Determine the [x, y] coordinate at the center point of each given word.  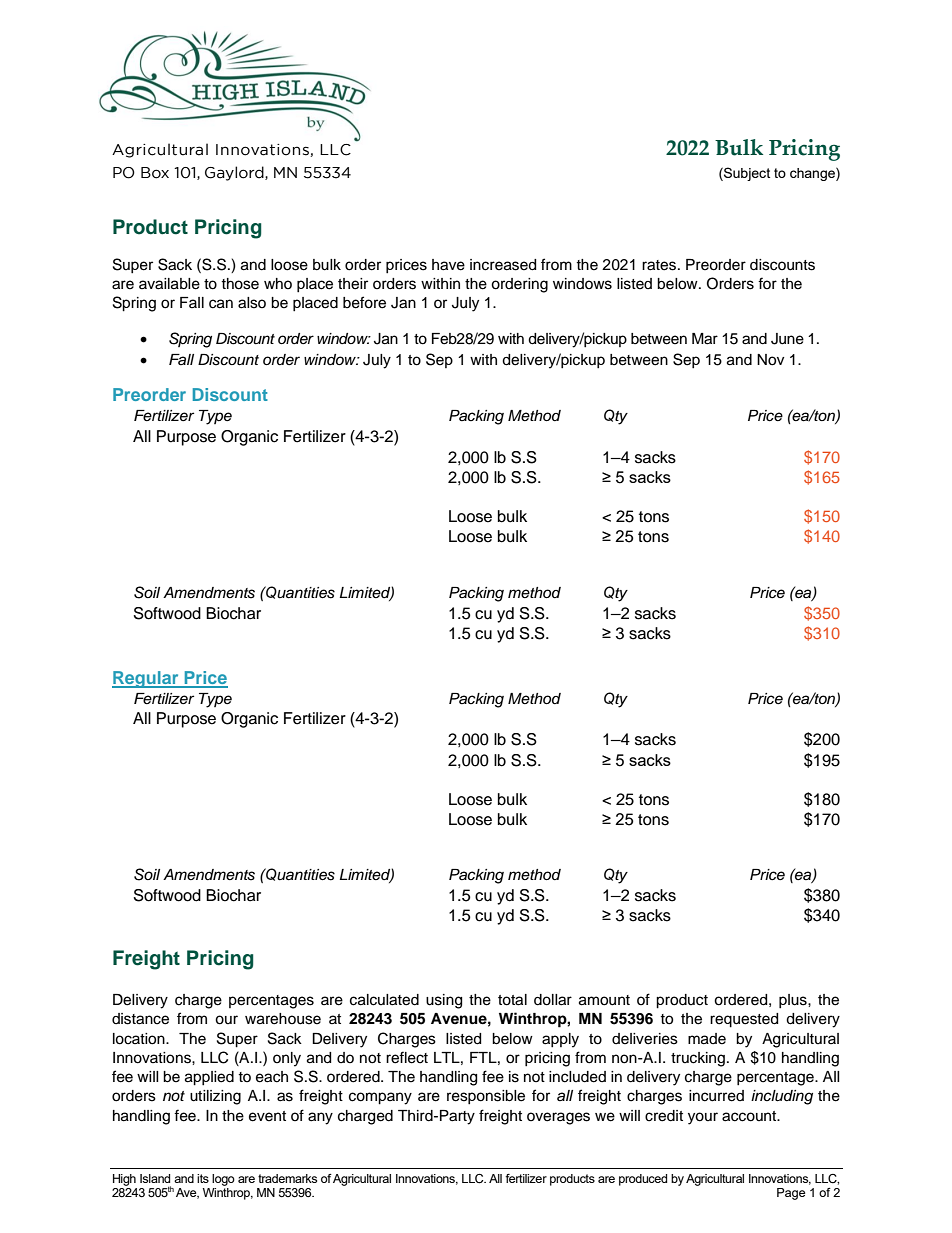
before [364, 302]
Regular [146, 679]
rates [659, 265]
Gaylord [235, 173]
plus [794, 1001]
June [787, 339]
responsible [486, 1097]
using [444, 1001]
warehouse [283, 1019]
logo [223, 1180]
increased [503, 265]
